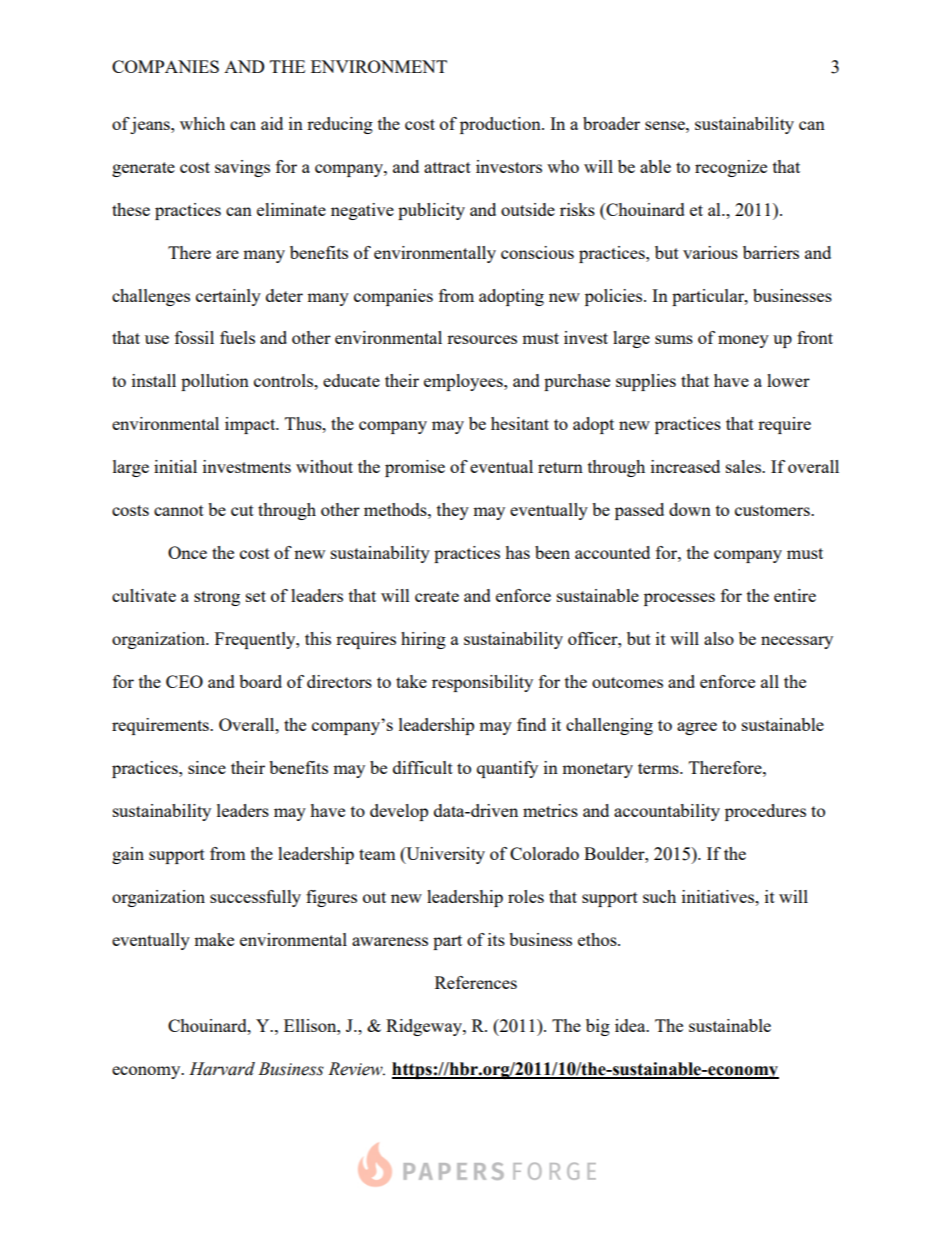  What do you see at coordinates (731, 168) in the screenshot?
I see `recognize` at bounding box center [731, 168].
